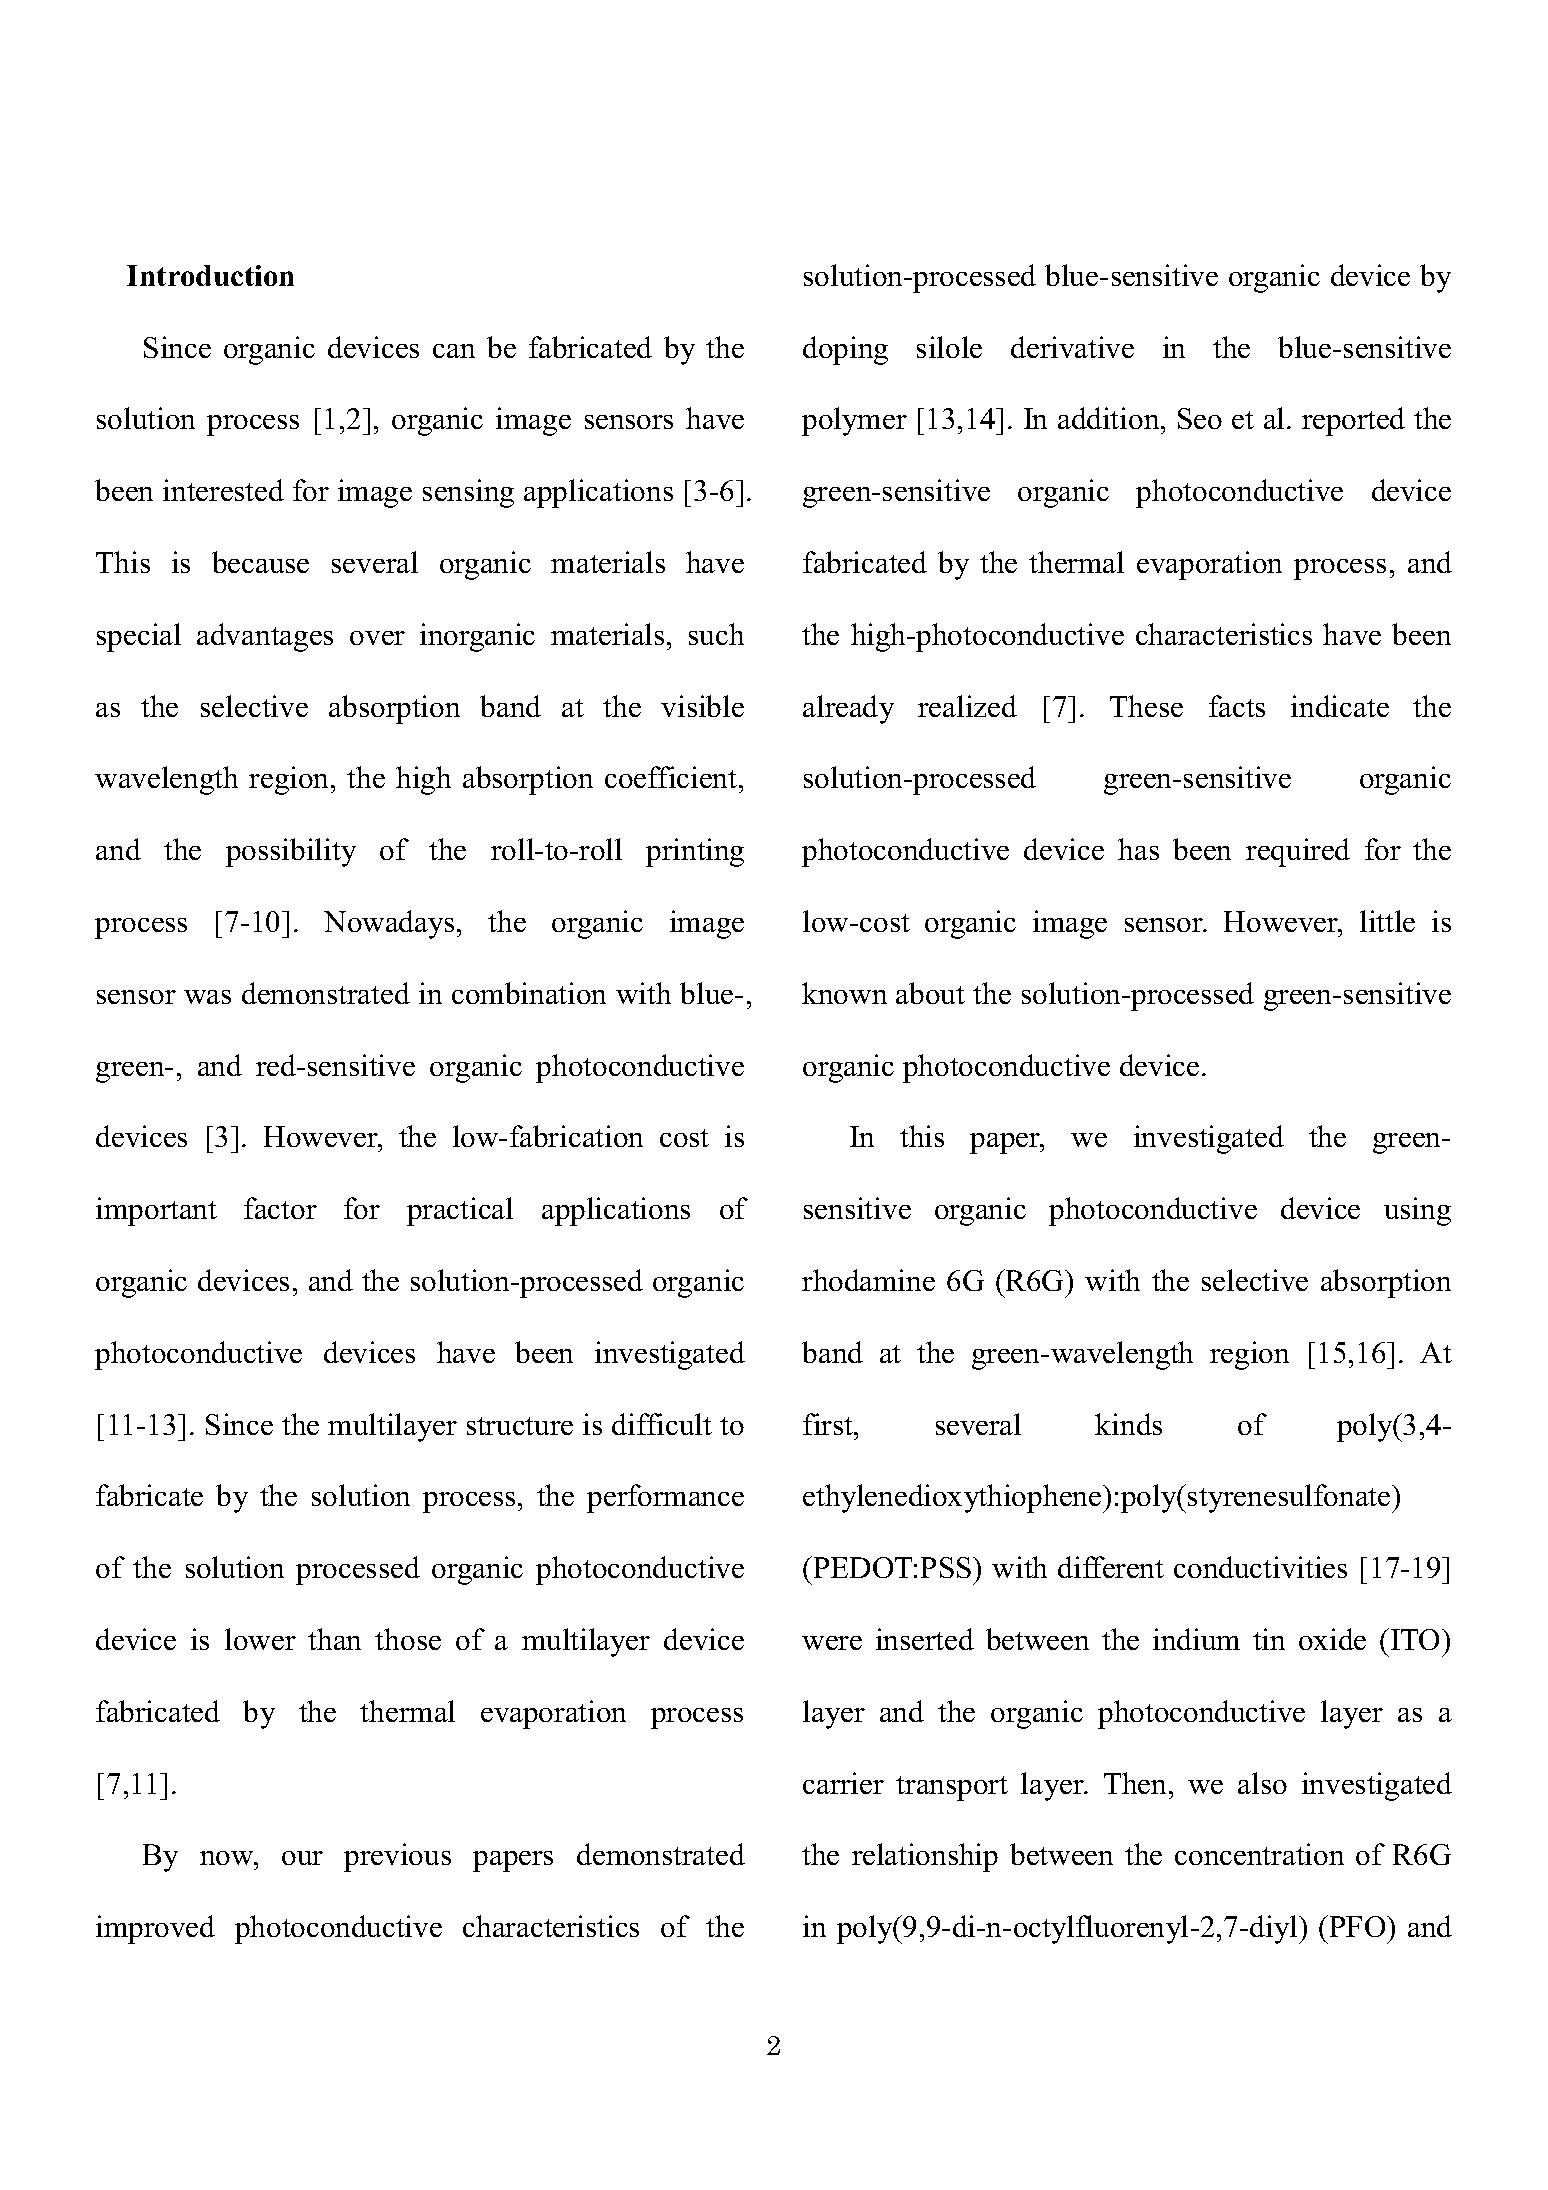 Image resolution: width=1548 pixels, height=2190 pixels. Describe the element at coordinates (1417, 1211) in the screenshot. I see `using` at that location.
